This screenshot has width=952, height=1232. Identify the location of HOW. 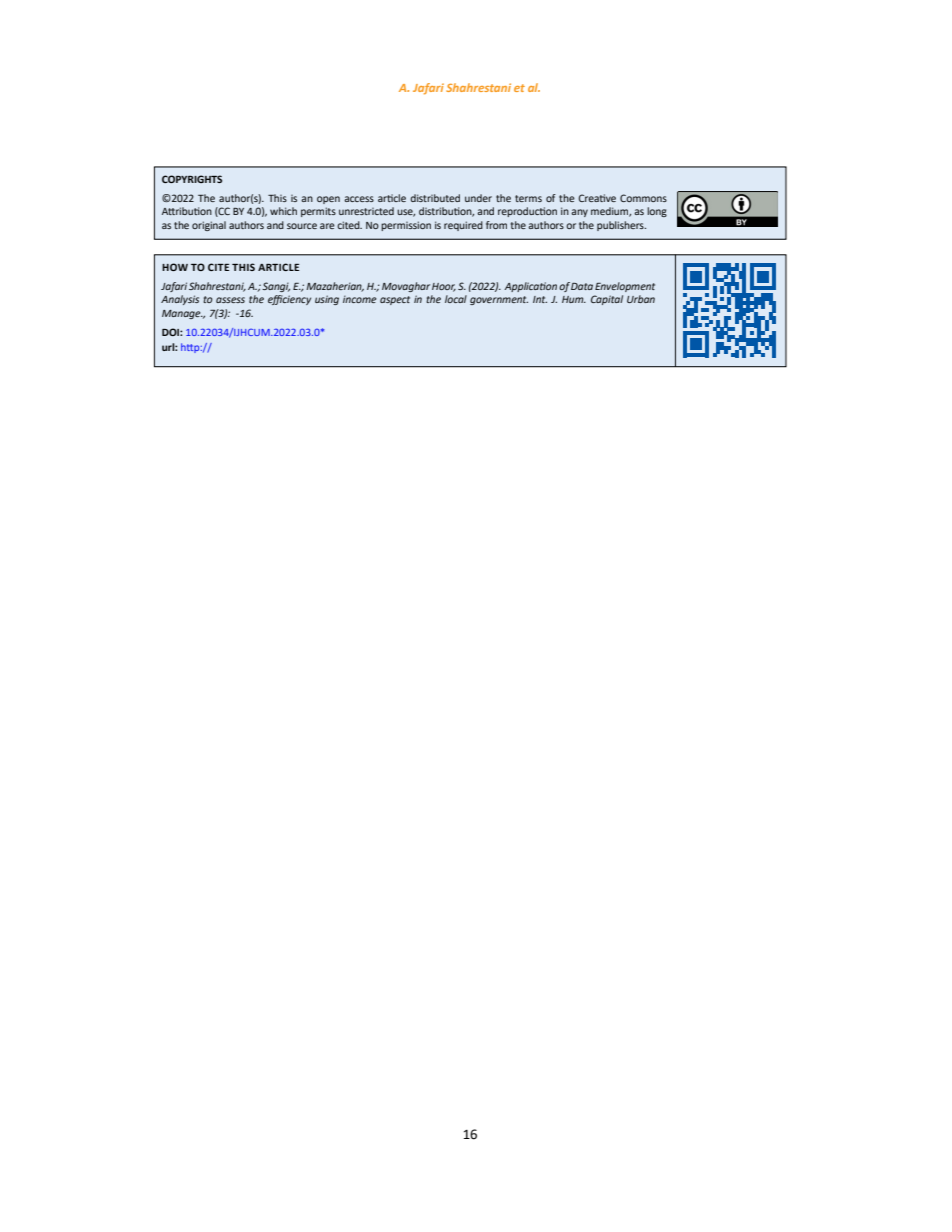
(175, 267).
